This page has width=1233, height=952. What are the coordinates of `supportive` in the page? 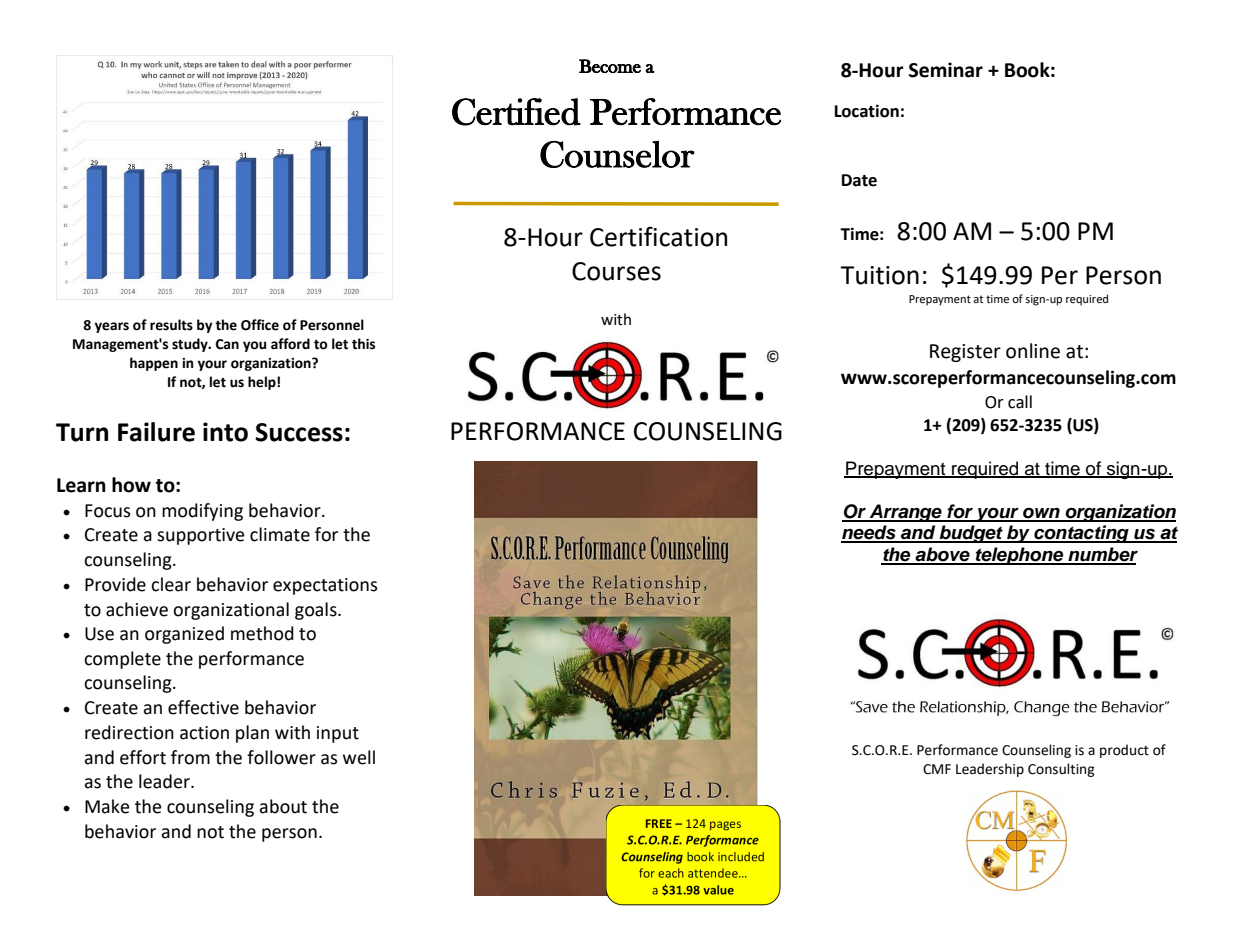 It's located at (200, 536).
